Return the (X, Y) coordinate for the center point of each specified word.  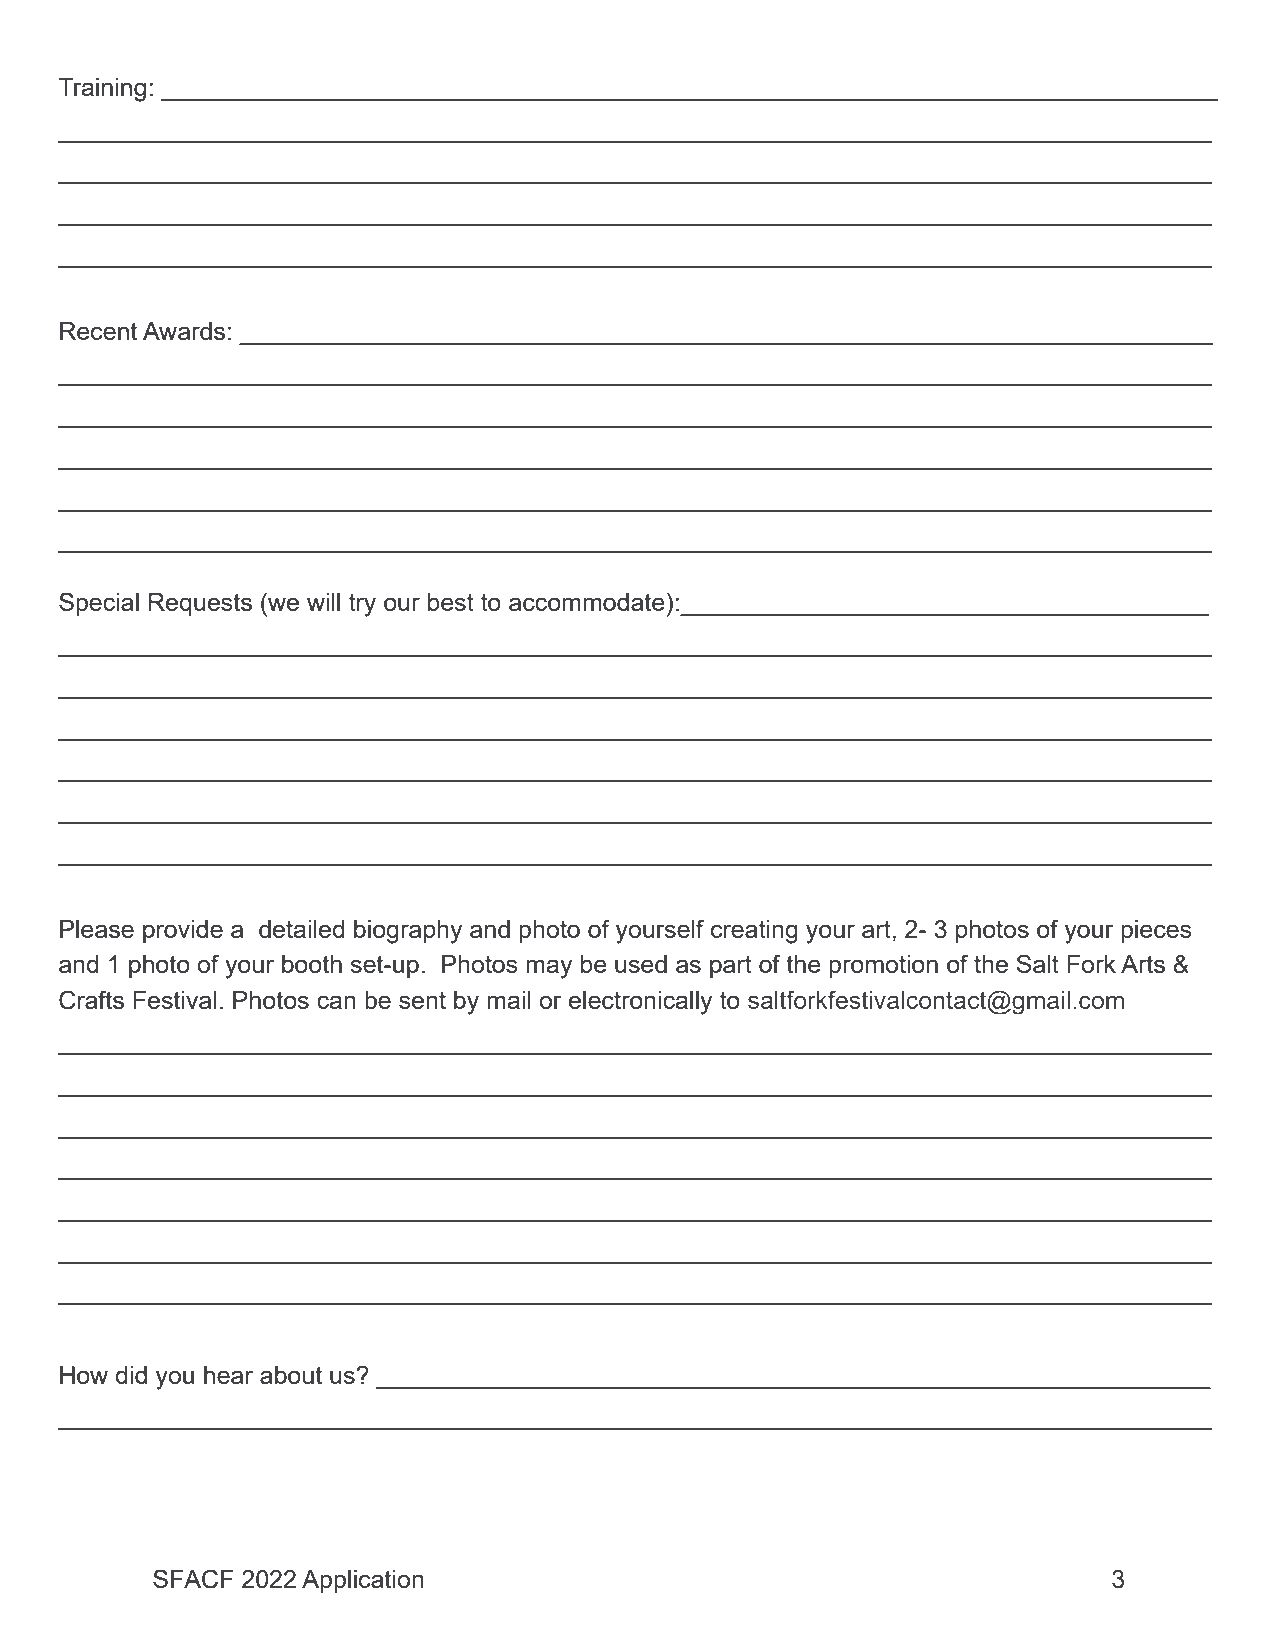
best (451, 602)
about (291, 1375)
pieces (1156, 931)
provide (183, 931)
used (641, 964)
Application (363, 1581)
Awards (184, 331)
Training (102, 90)
